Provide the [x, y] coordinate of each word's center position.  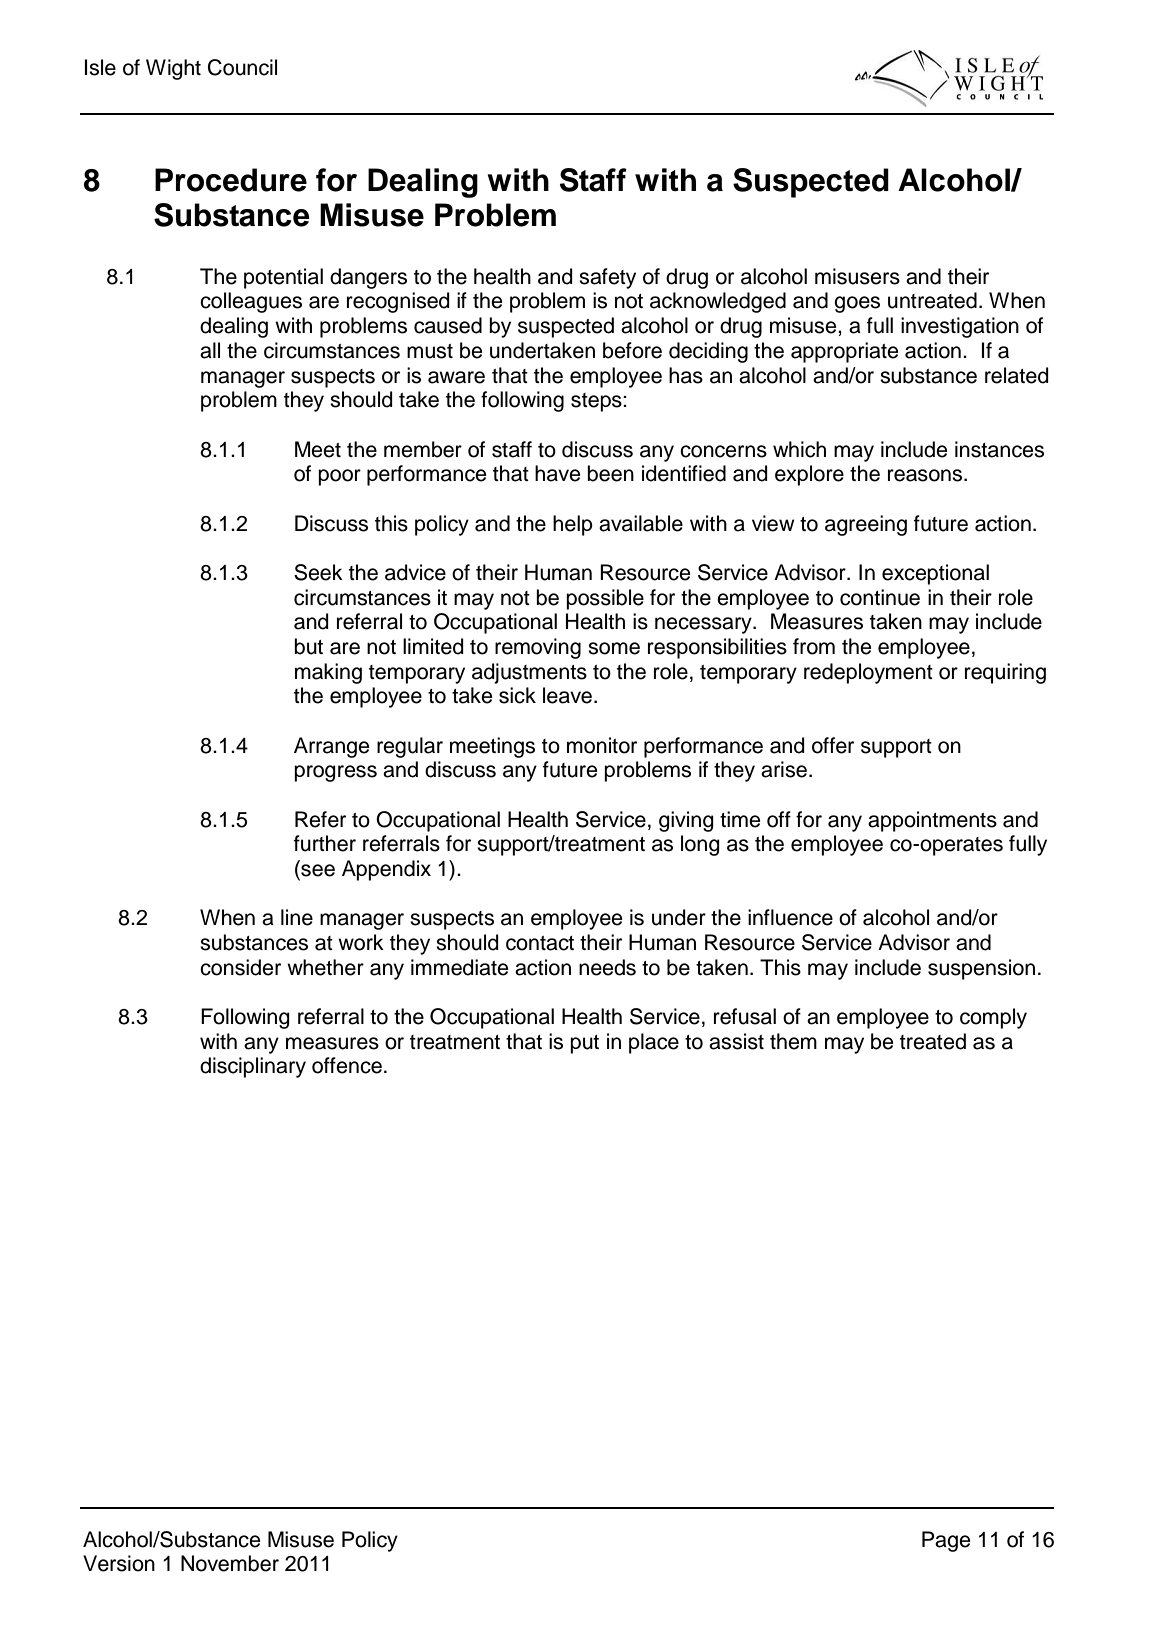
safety [607, 278]
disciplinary [253, 1067]
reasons [926, 475]
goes [857, 304]
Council [242, 67]
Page [946, 1541]
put [584, 1044]
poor [339, 477]
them [793, 1041]
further [325, 843]
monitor [602, 745]
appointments [932, 821]
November [230, 1563]
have [557, 473]
